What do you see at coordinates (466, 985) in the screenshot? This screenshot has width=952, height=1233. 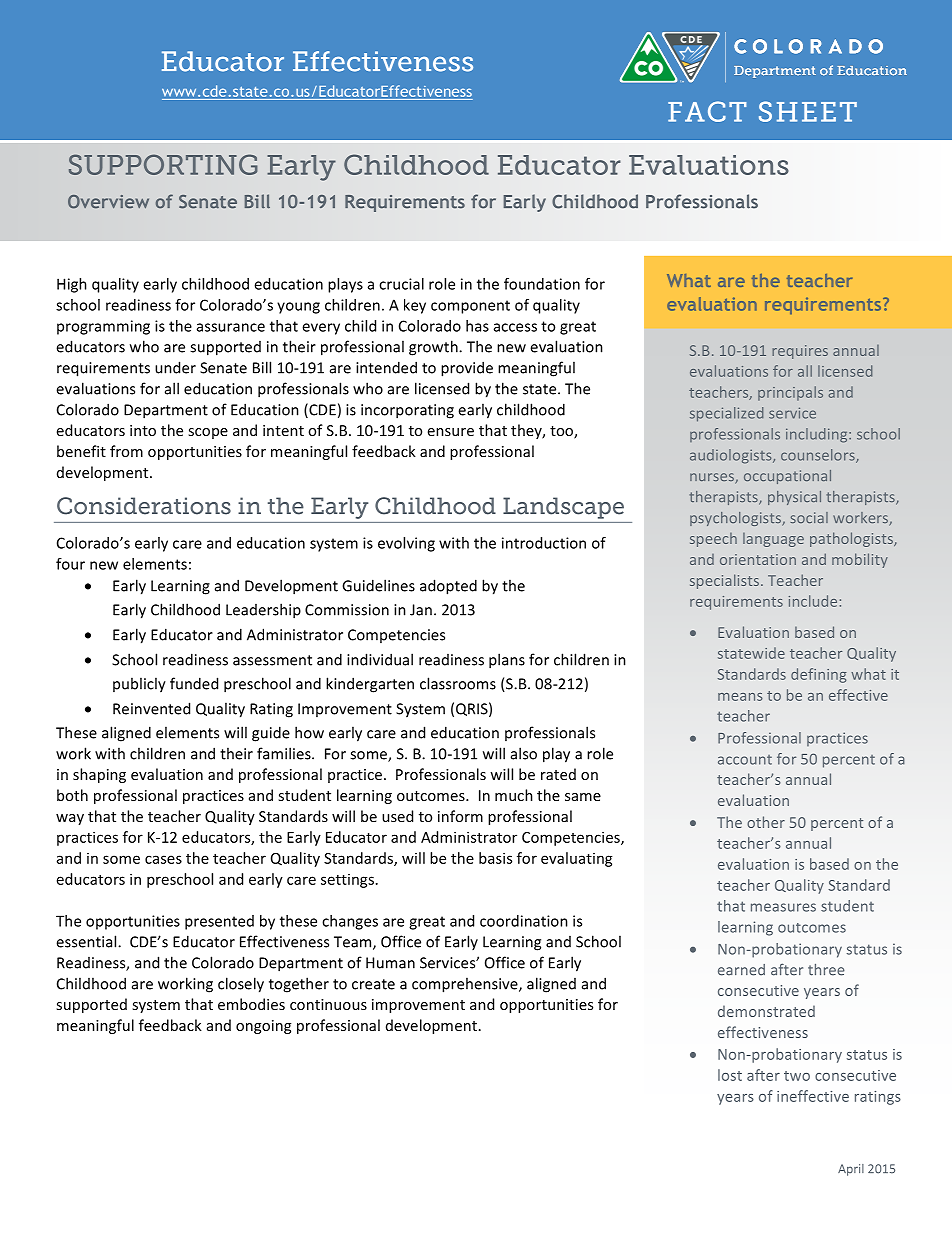 I see `comprehensive` at bounding box center [466, 985].
